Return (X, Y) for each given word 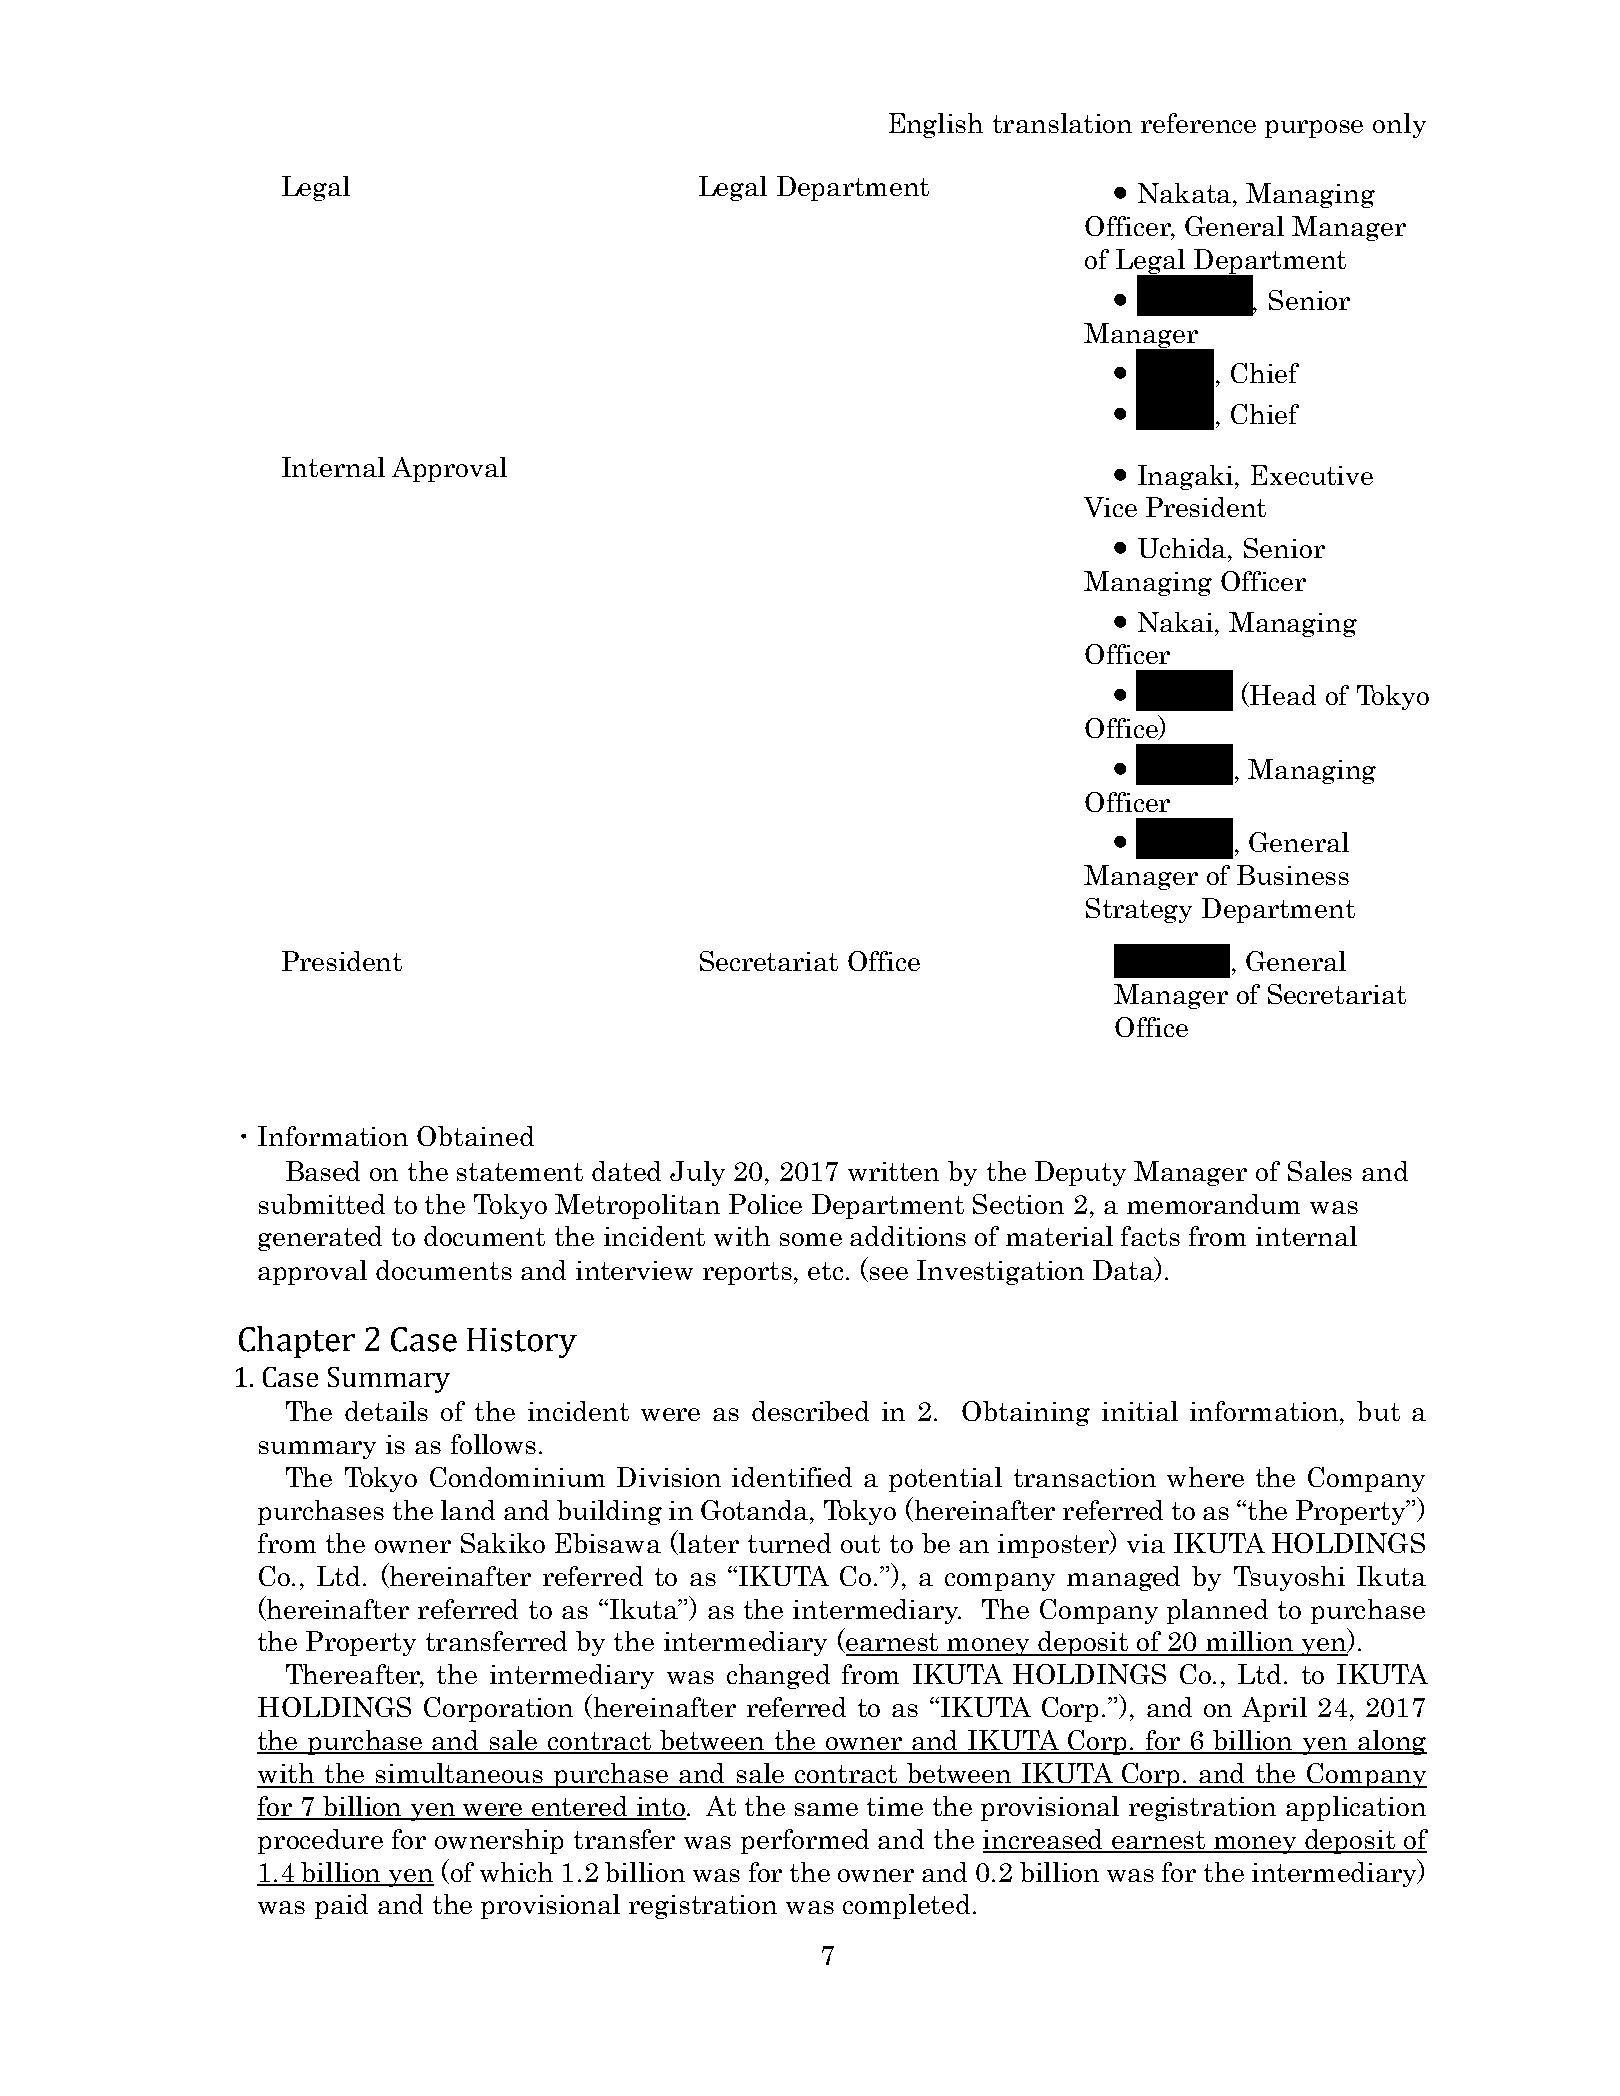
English (936, 125)
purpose (1314, 129)
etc (827, 1271)
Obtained (475, 1136)
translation (1062, 123)
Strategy (1139, 910)
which (516, 1872)
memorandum (1213, 1204)
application (1356, 1808)
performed (805, 1841)
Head (1283, 695)
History (522, 1343)
